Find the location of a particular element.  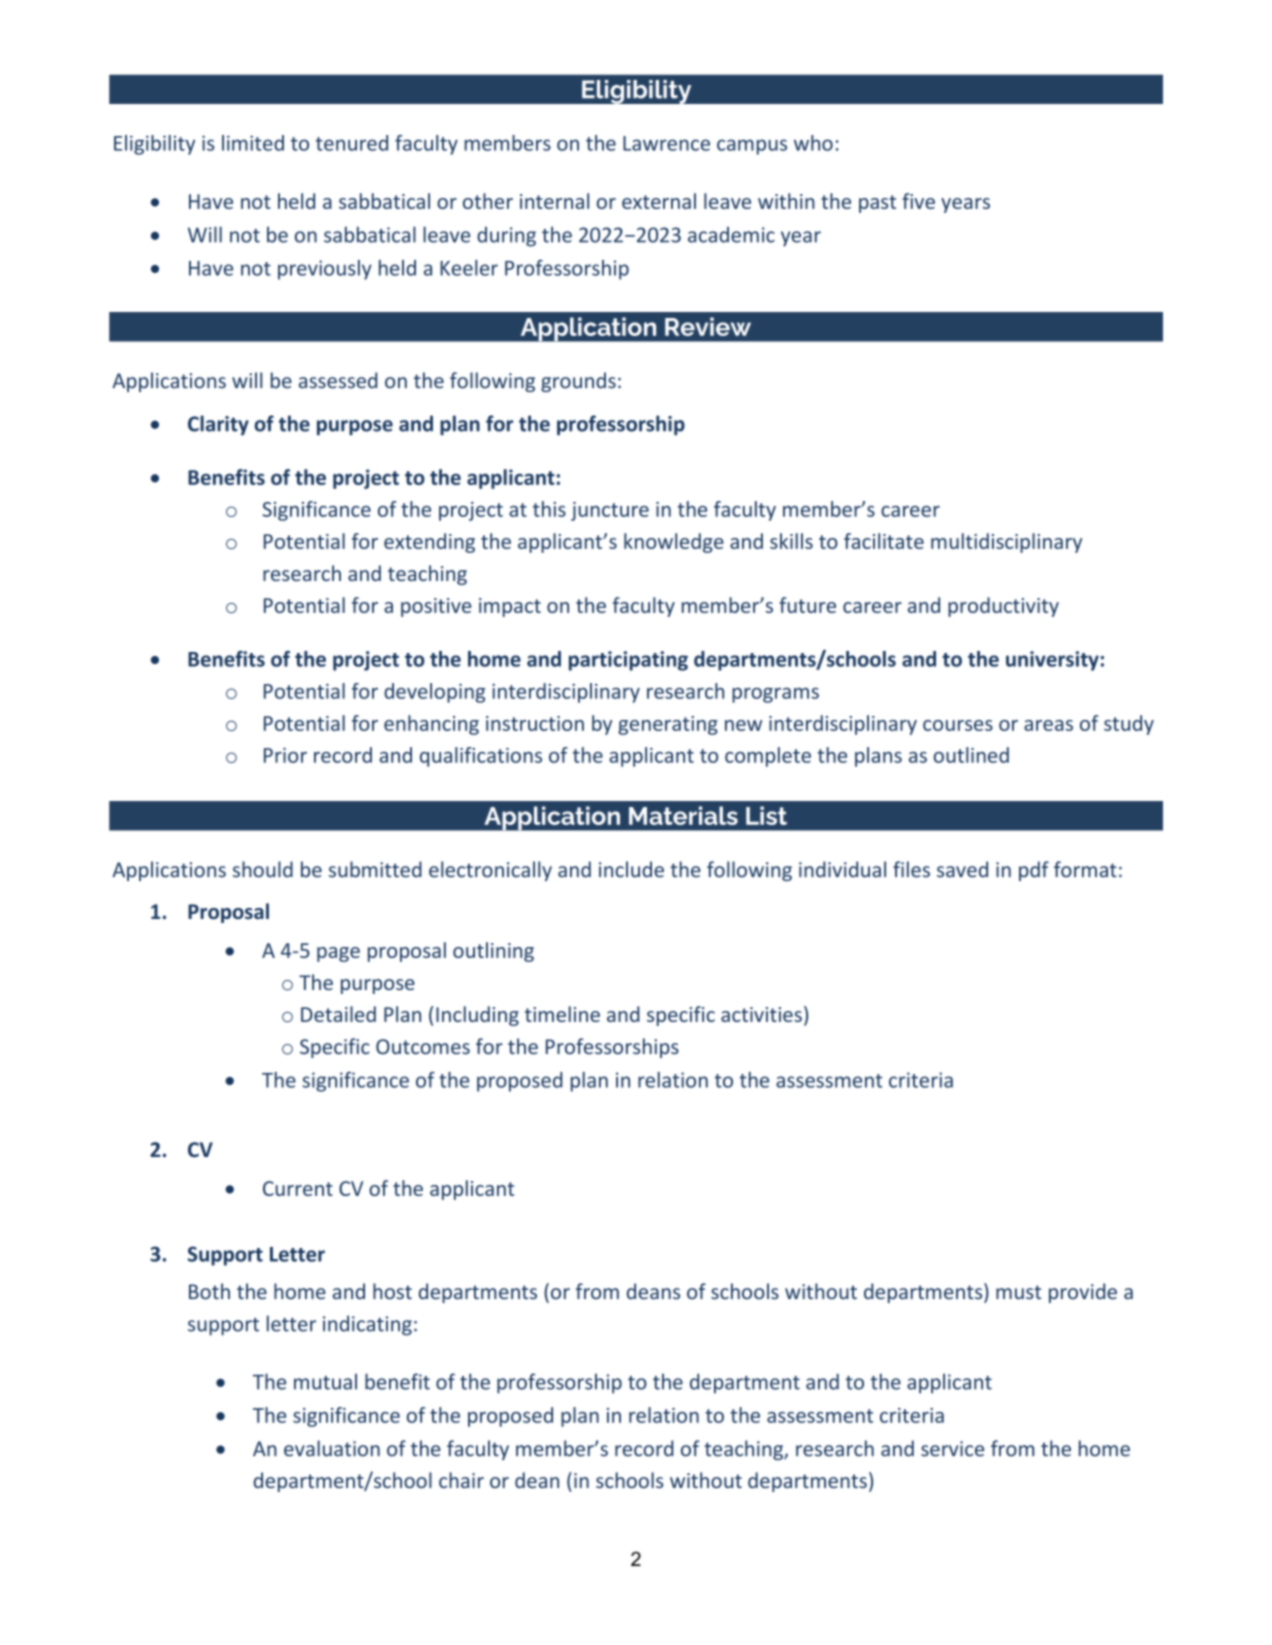

external is located at coordinates (659, 201).
